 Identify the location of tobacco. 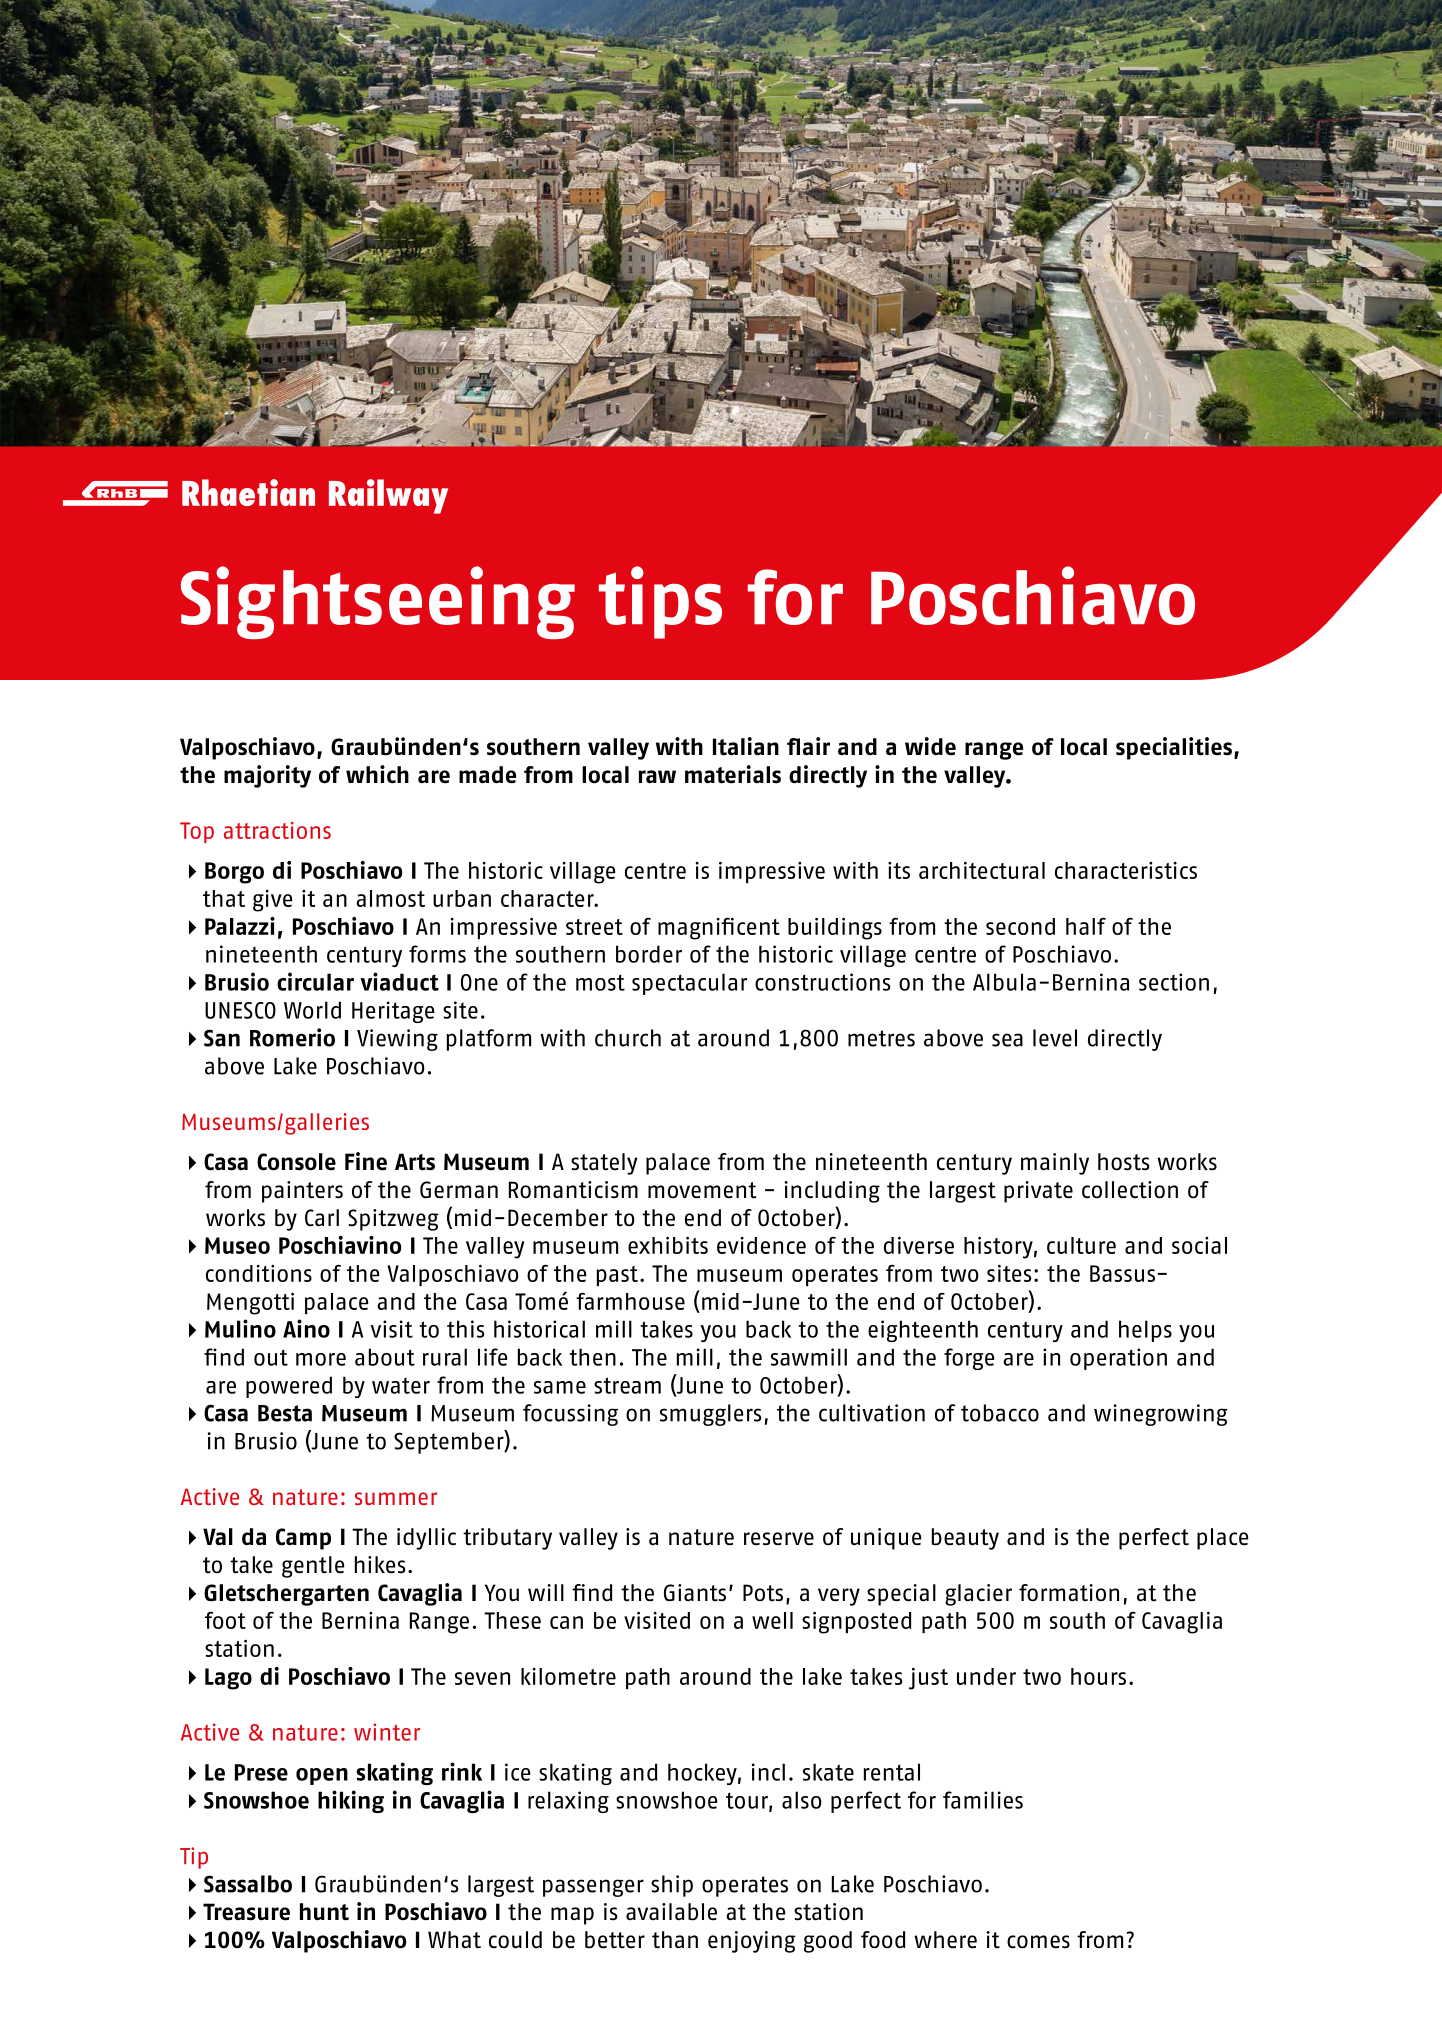
(1000, 1413).
